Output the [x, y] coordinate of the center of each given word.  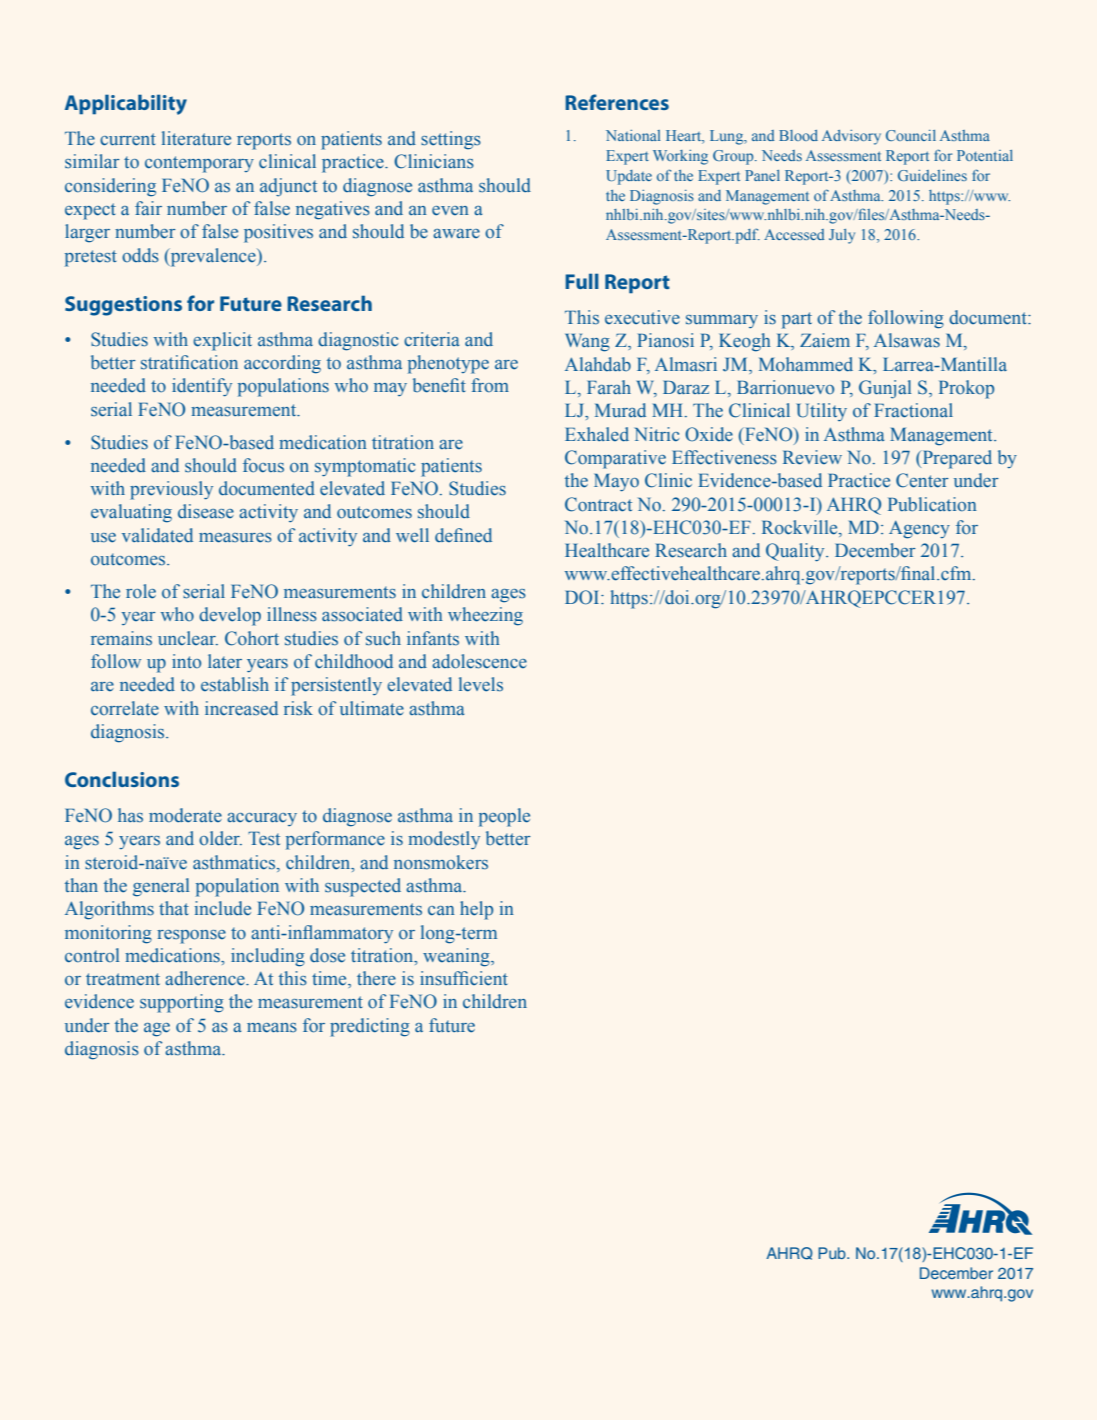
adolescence [479, 661]
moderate [185, 815]
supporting [182, 1003]
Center [922, 480]
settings [451, 140]
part [797, 320]
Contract [598, 504]
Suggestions [123, 306]
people [504, 817]
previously [171, 490]
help [476, 910]
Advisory [851, 137]
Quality [796, 552]
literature [196, 138]
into [186, 661]
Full [582, 281]
